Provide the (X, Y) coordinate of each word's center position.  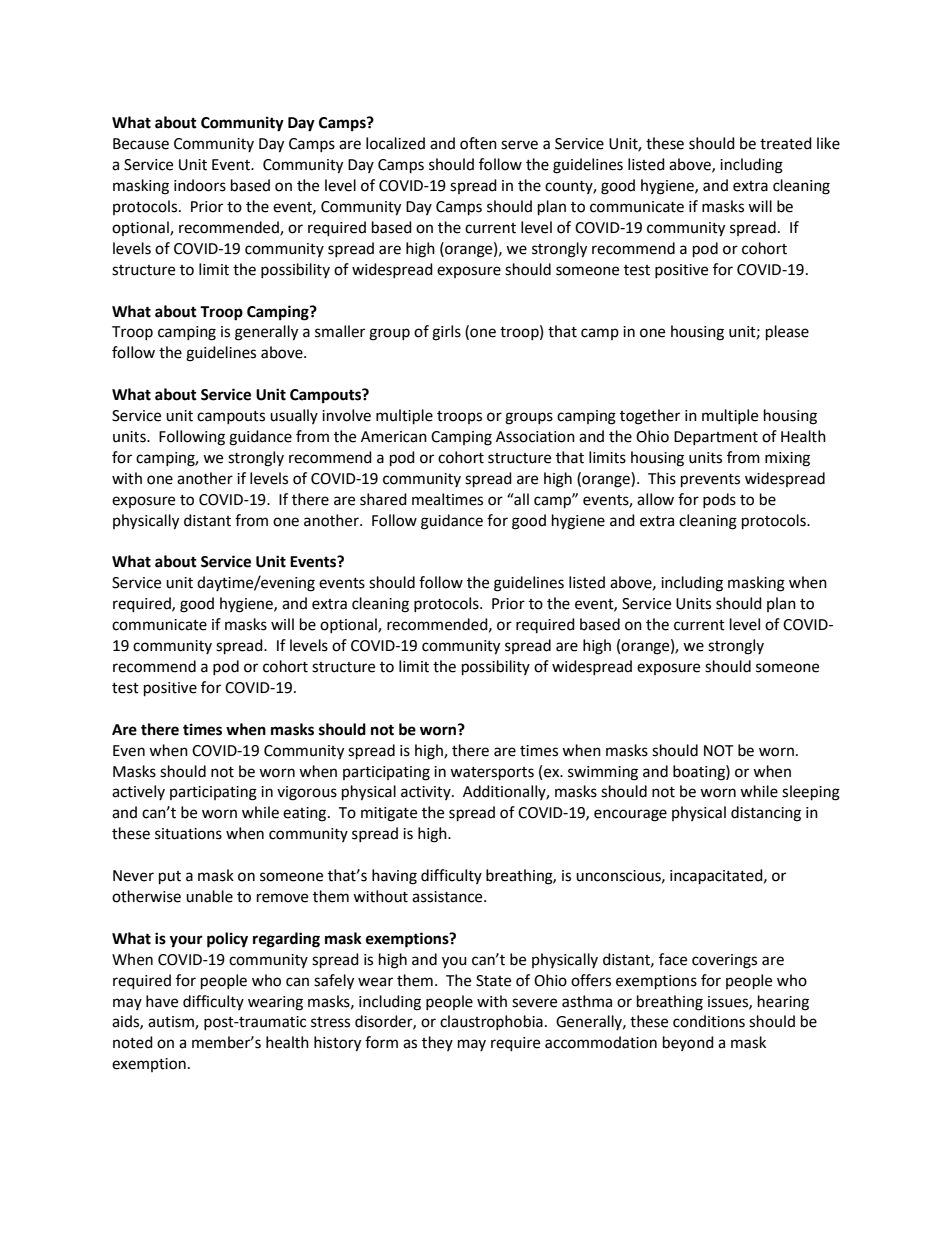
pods (719, 500)
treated (786, 143)
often (478, 143)
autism (172, 1023)
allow (655, 499)
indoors (200, 185)
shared (383, 499)
